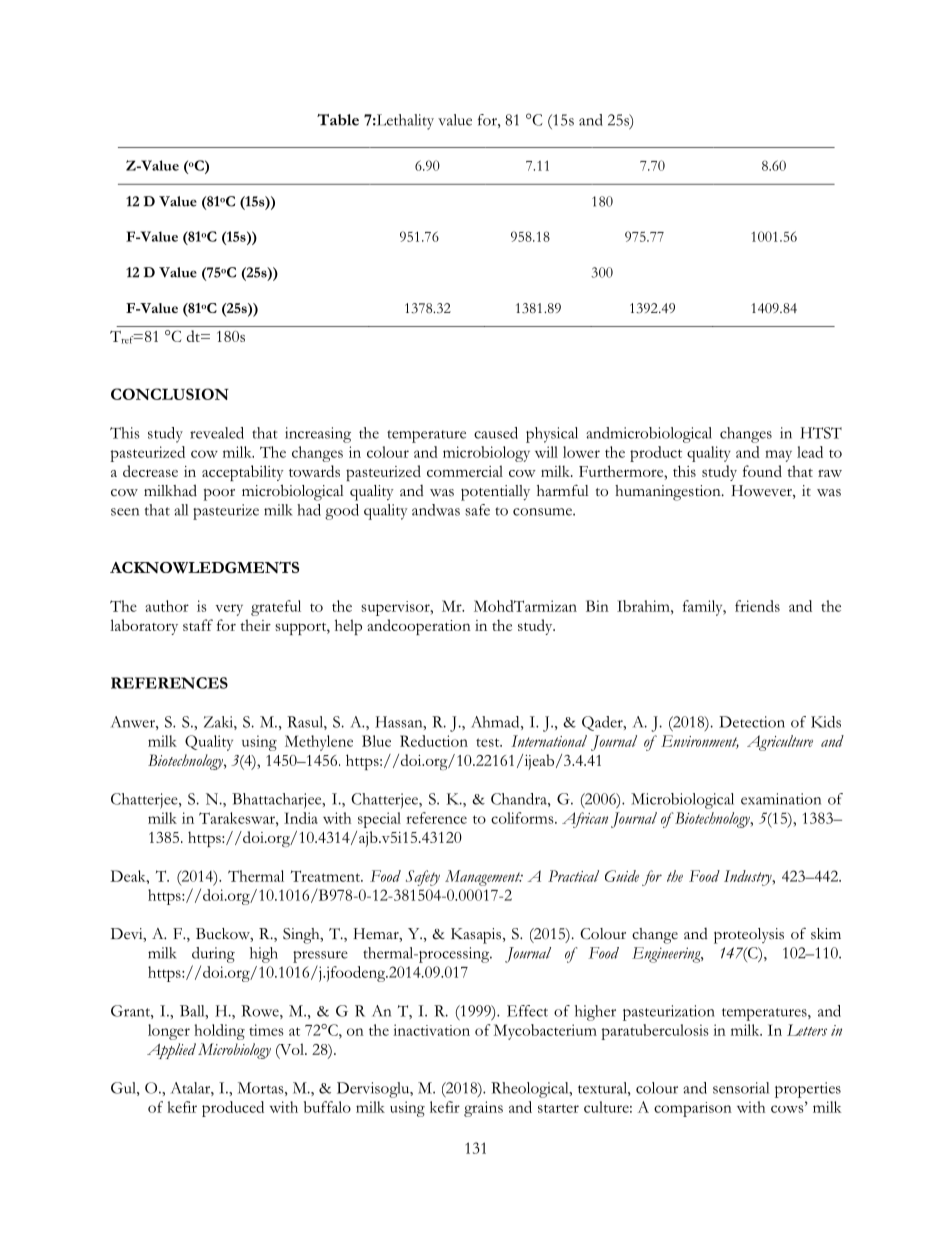 The height and width of the document is (1233, 952). Describe the element at coordinates (243, 473) in the document. I see `acceptability` at that location.
